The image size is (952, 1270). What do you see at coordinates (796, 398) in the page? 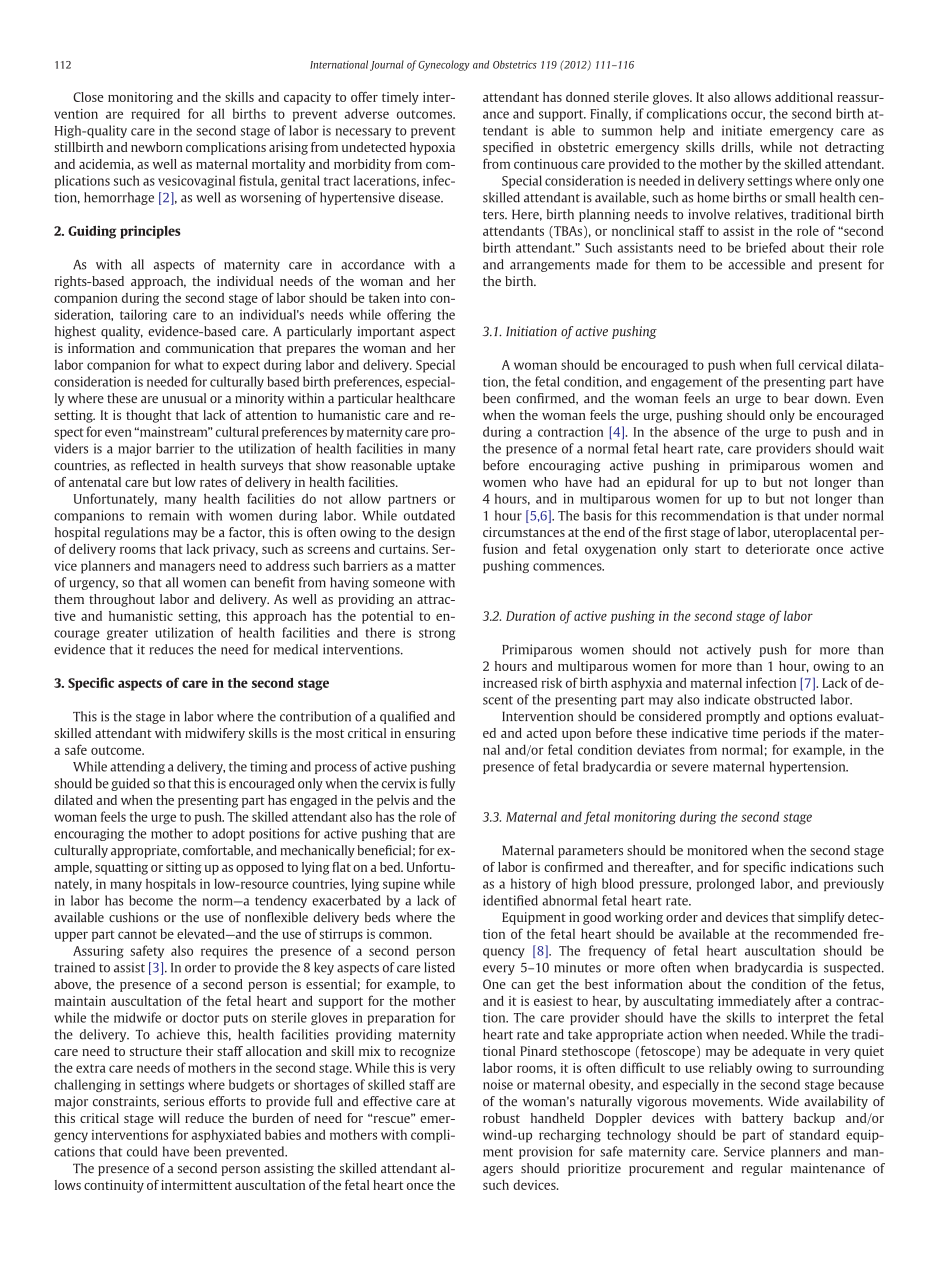
I see `bear` at bounding box center [796, 398].
